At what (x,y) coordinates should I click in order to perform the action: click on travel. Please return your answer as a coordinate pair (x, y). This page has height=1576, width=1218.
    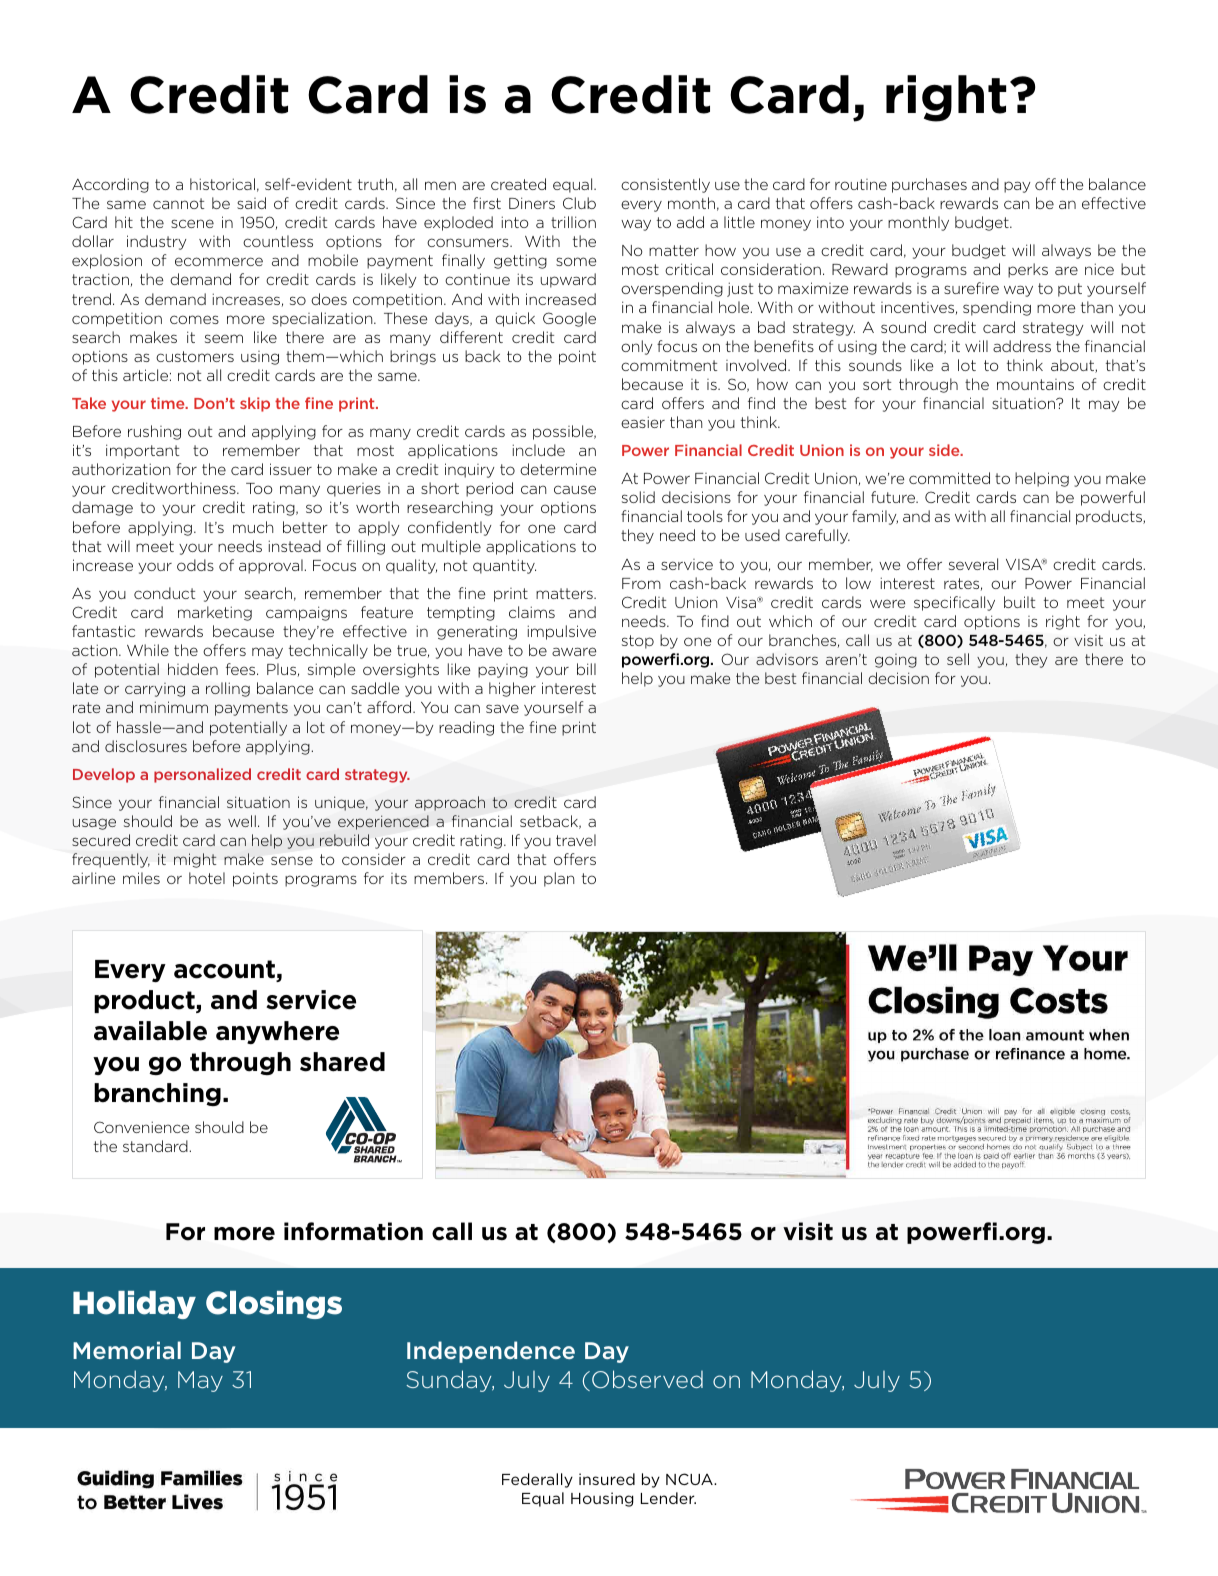
    Looking at the image, I should click on (576, 840).
